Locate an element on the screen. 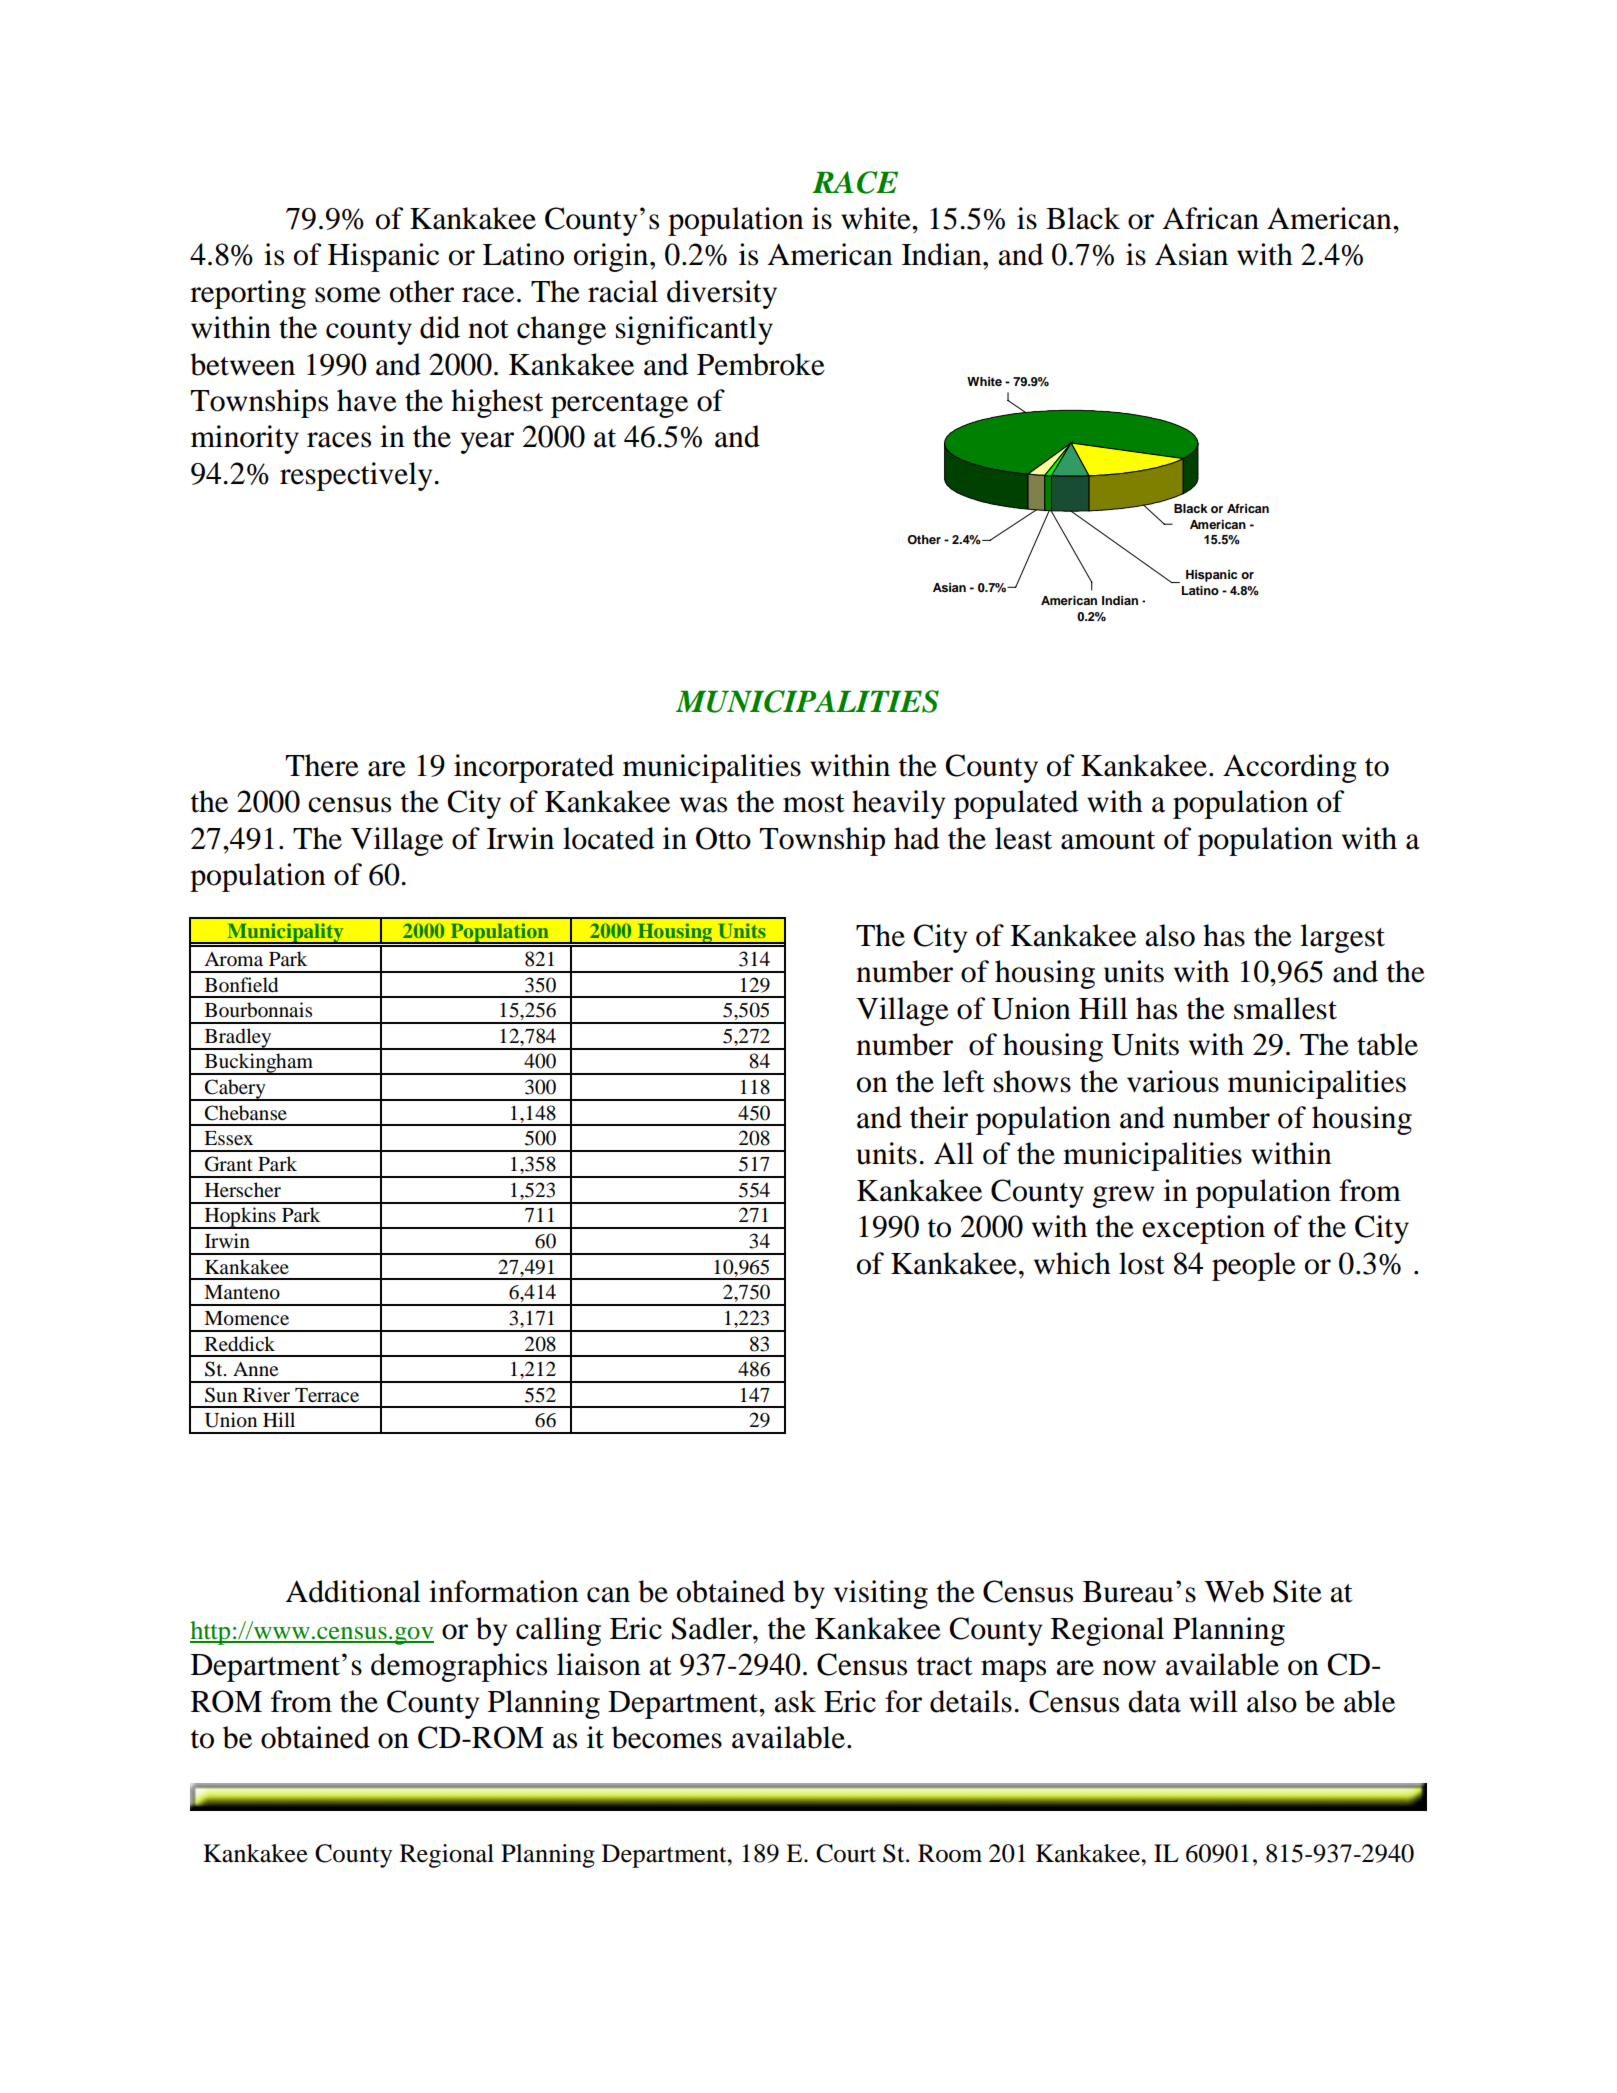 The width and height of the screenshot is (1617, 2093). River is located at coordinates (266, 1394).
